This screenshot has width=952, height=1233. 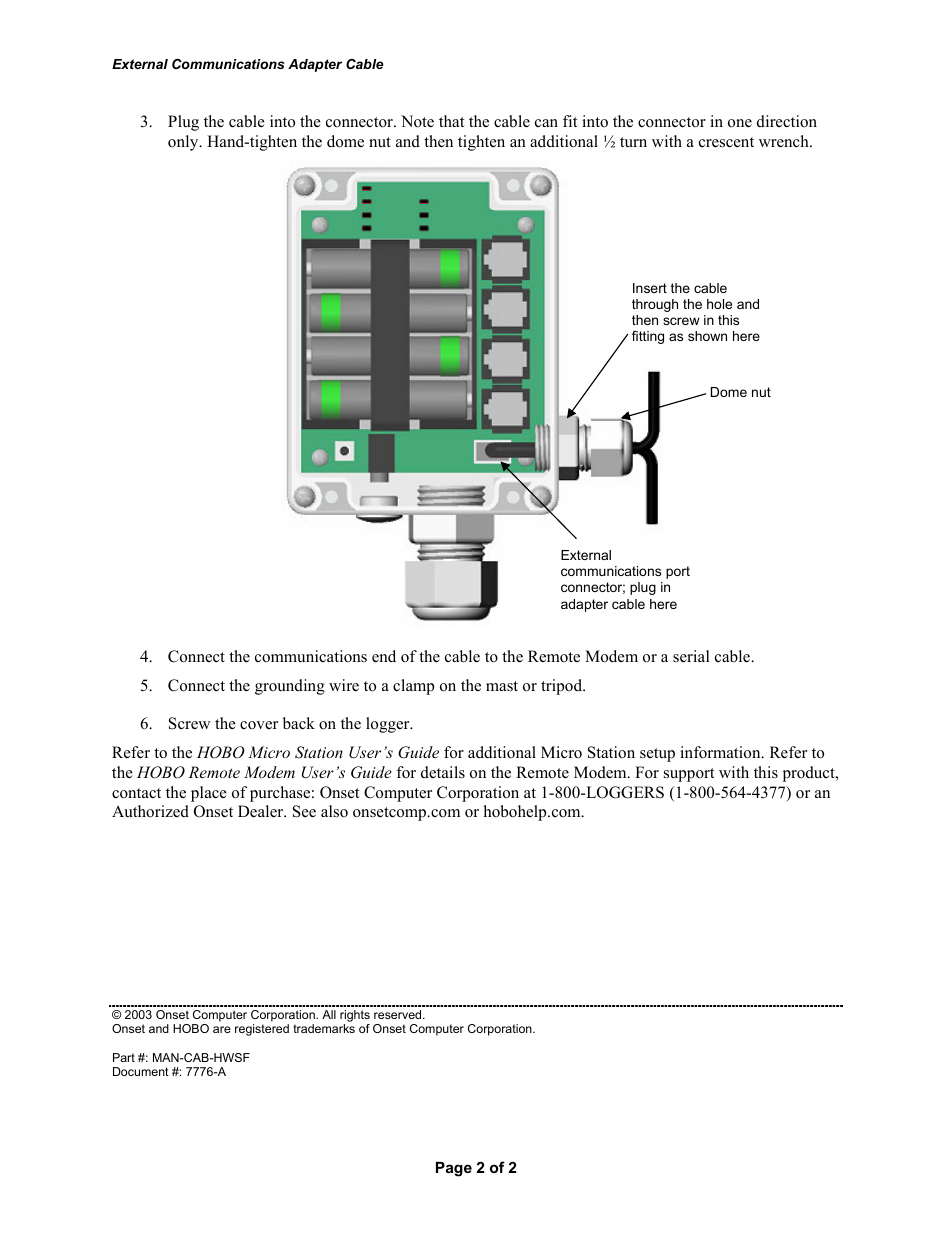 I want to click on only, so click(x=184, y=143).
